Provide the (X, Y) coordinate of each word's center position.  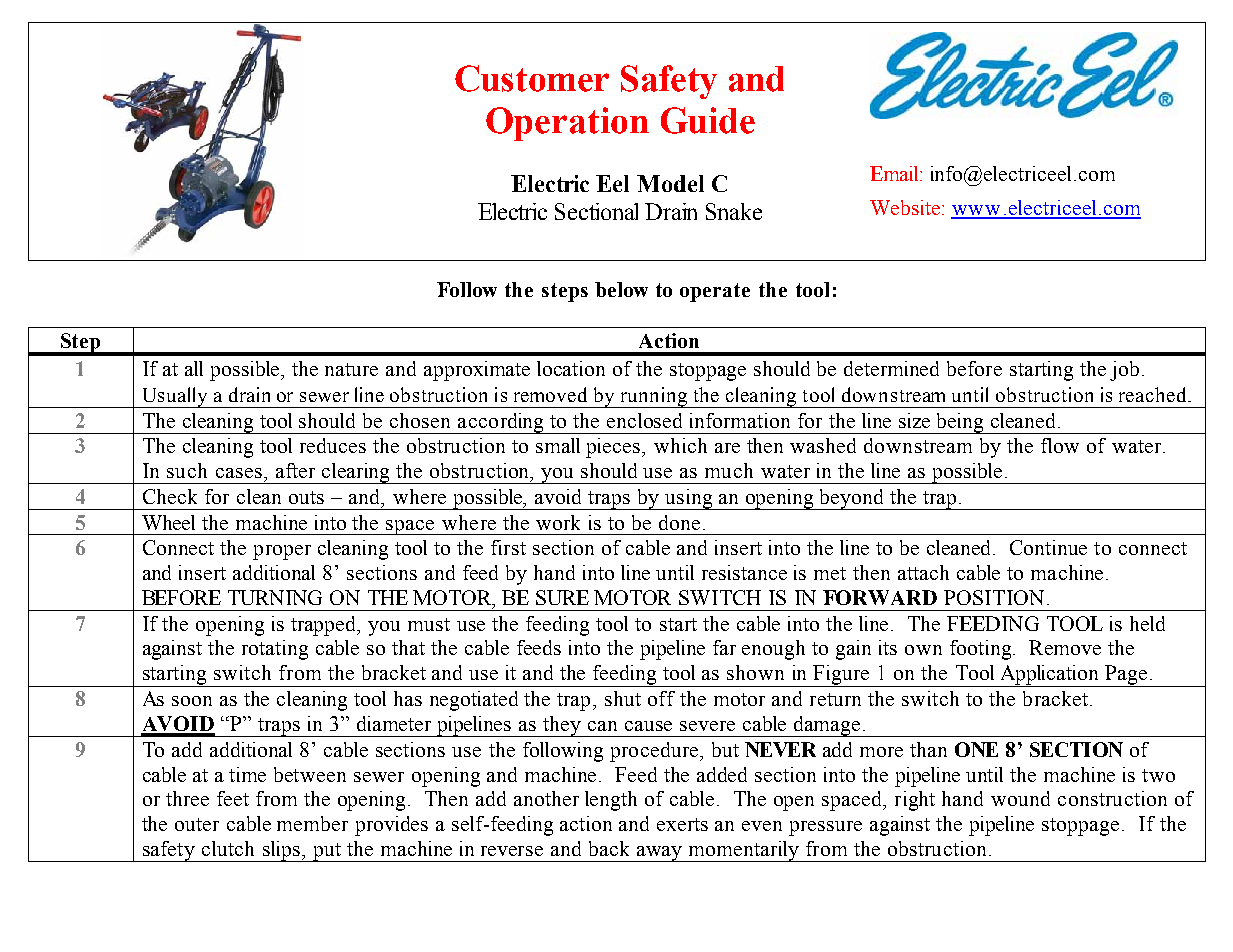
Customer (532, 78)
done (679, 522)
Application (1050, 676)
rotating (275, 650)
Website (905, 207)
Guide (708, 120)
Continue (1048, 547)
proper (282, 552)
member (312, 823)
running (653, 397)
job (1124, 371)
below (621, 289)
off (661, 698)
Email (896, 173)
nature (351, 369)
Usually (174, 397)
